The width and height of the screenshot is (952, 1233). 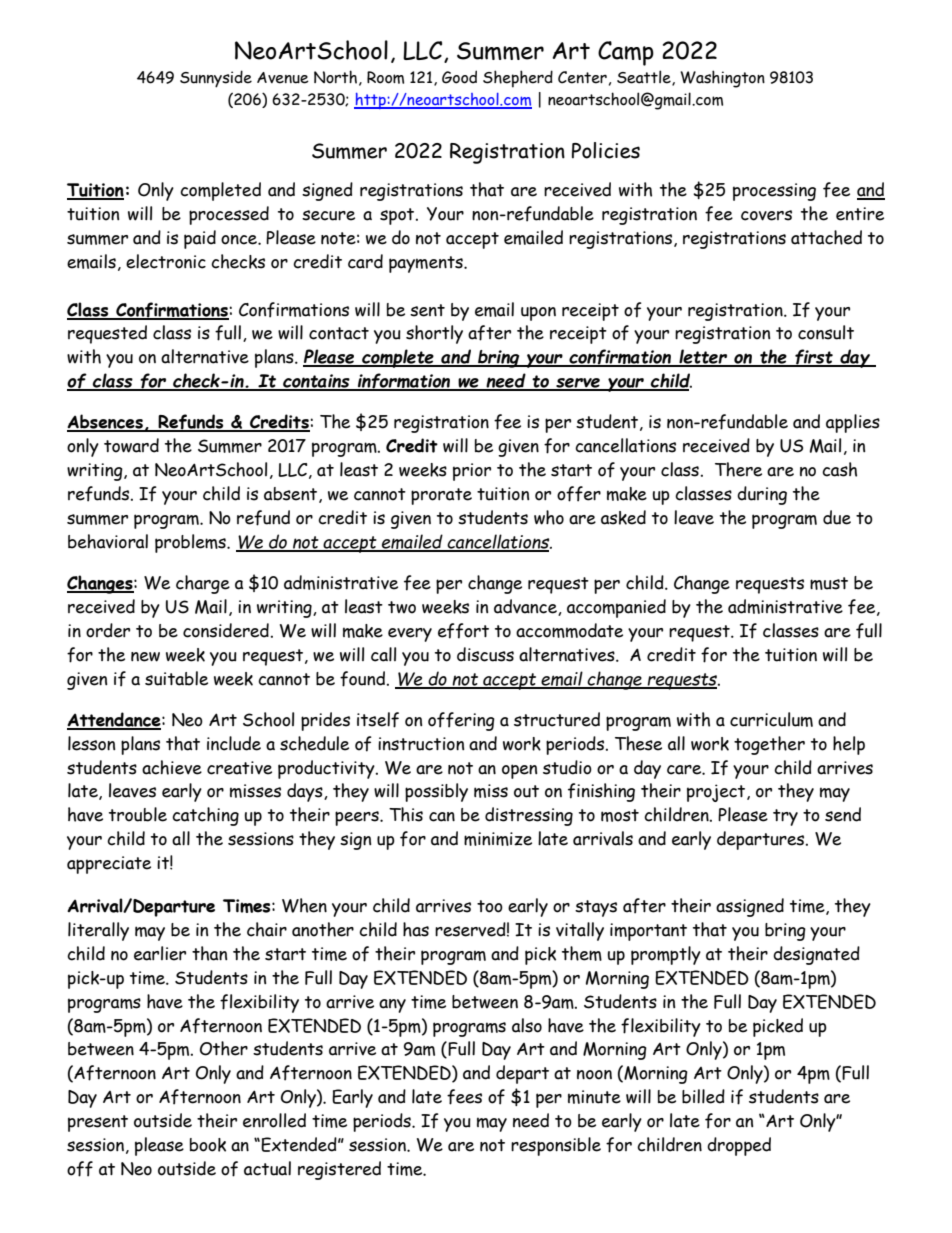 I want to click on Good, so click(x=459, y=77).
